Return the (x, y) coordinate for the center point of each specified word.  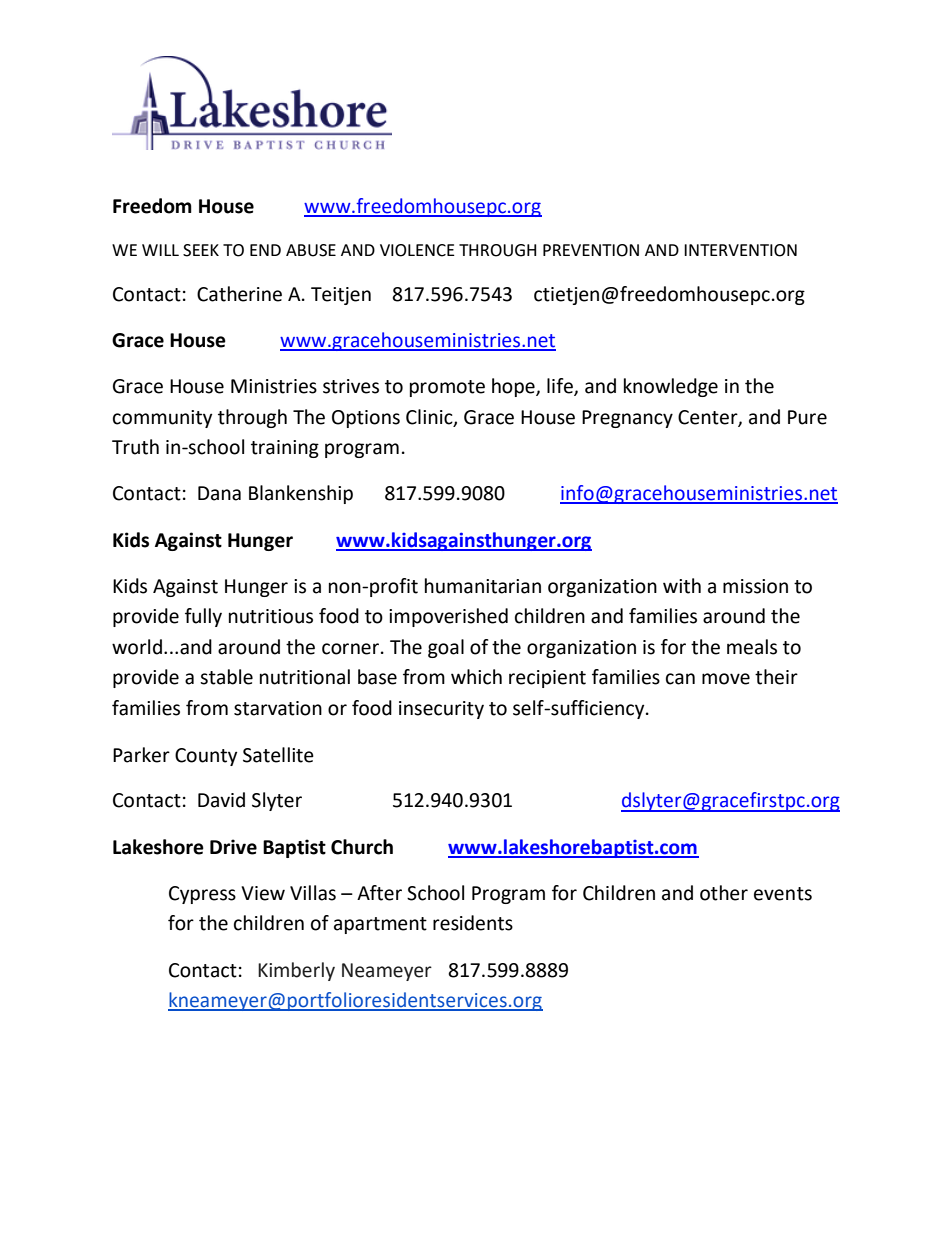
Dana (219, 493)
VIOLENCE (417, 250)
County (206, 757)
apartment (380, 925)
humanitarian (483, 586)
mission (755, 586)
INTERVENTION (740, 250)
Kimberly (296, 971)
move (726, 679)
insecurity (441, 710)
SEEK (201, 250)
